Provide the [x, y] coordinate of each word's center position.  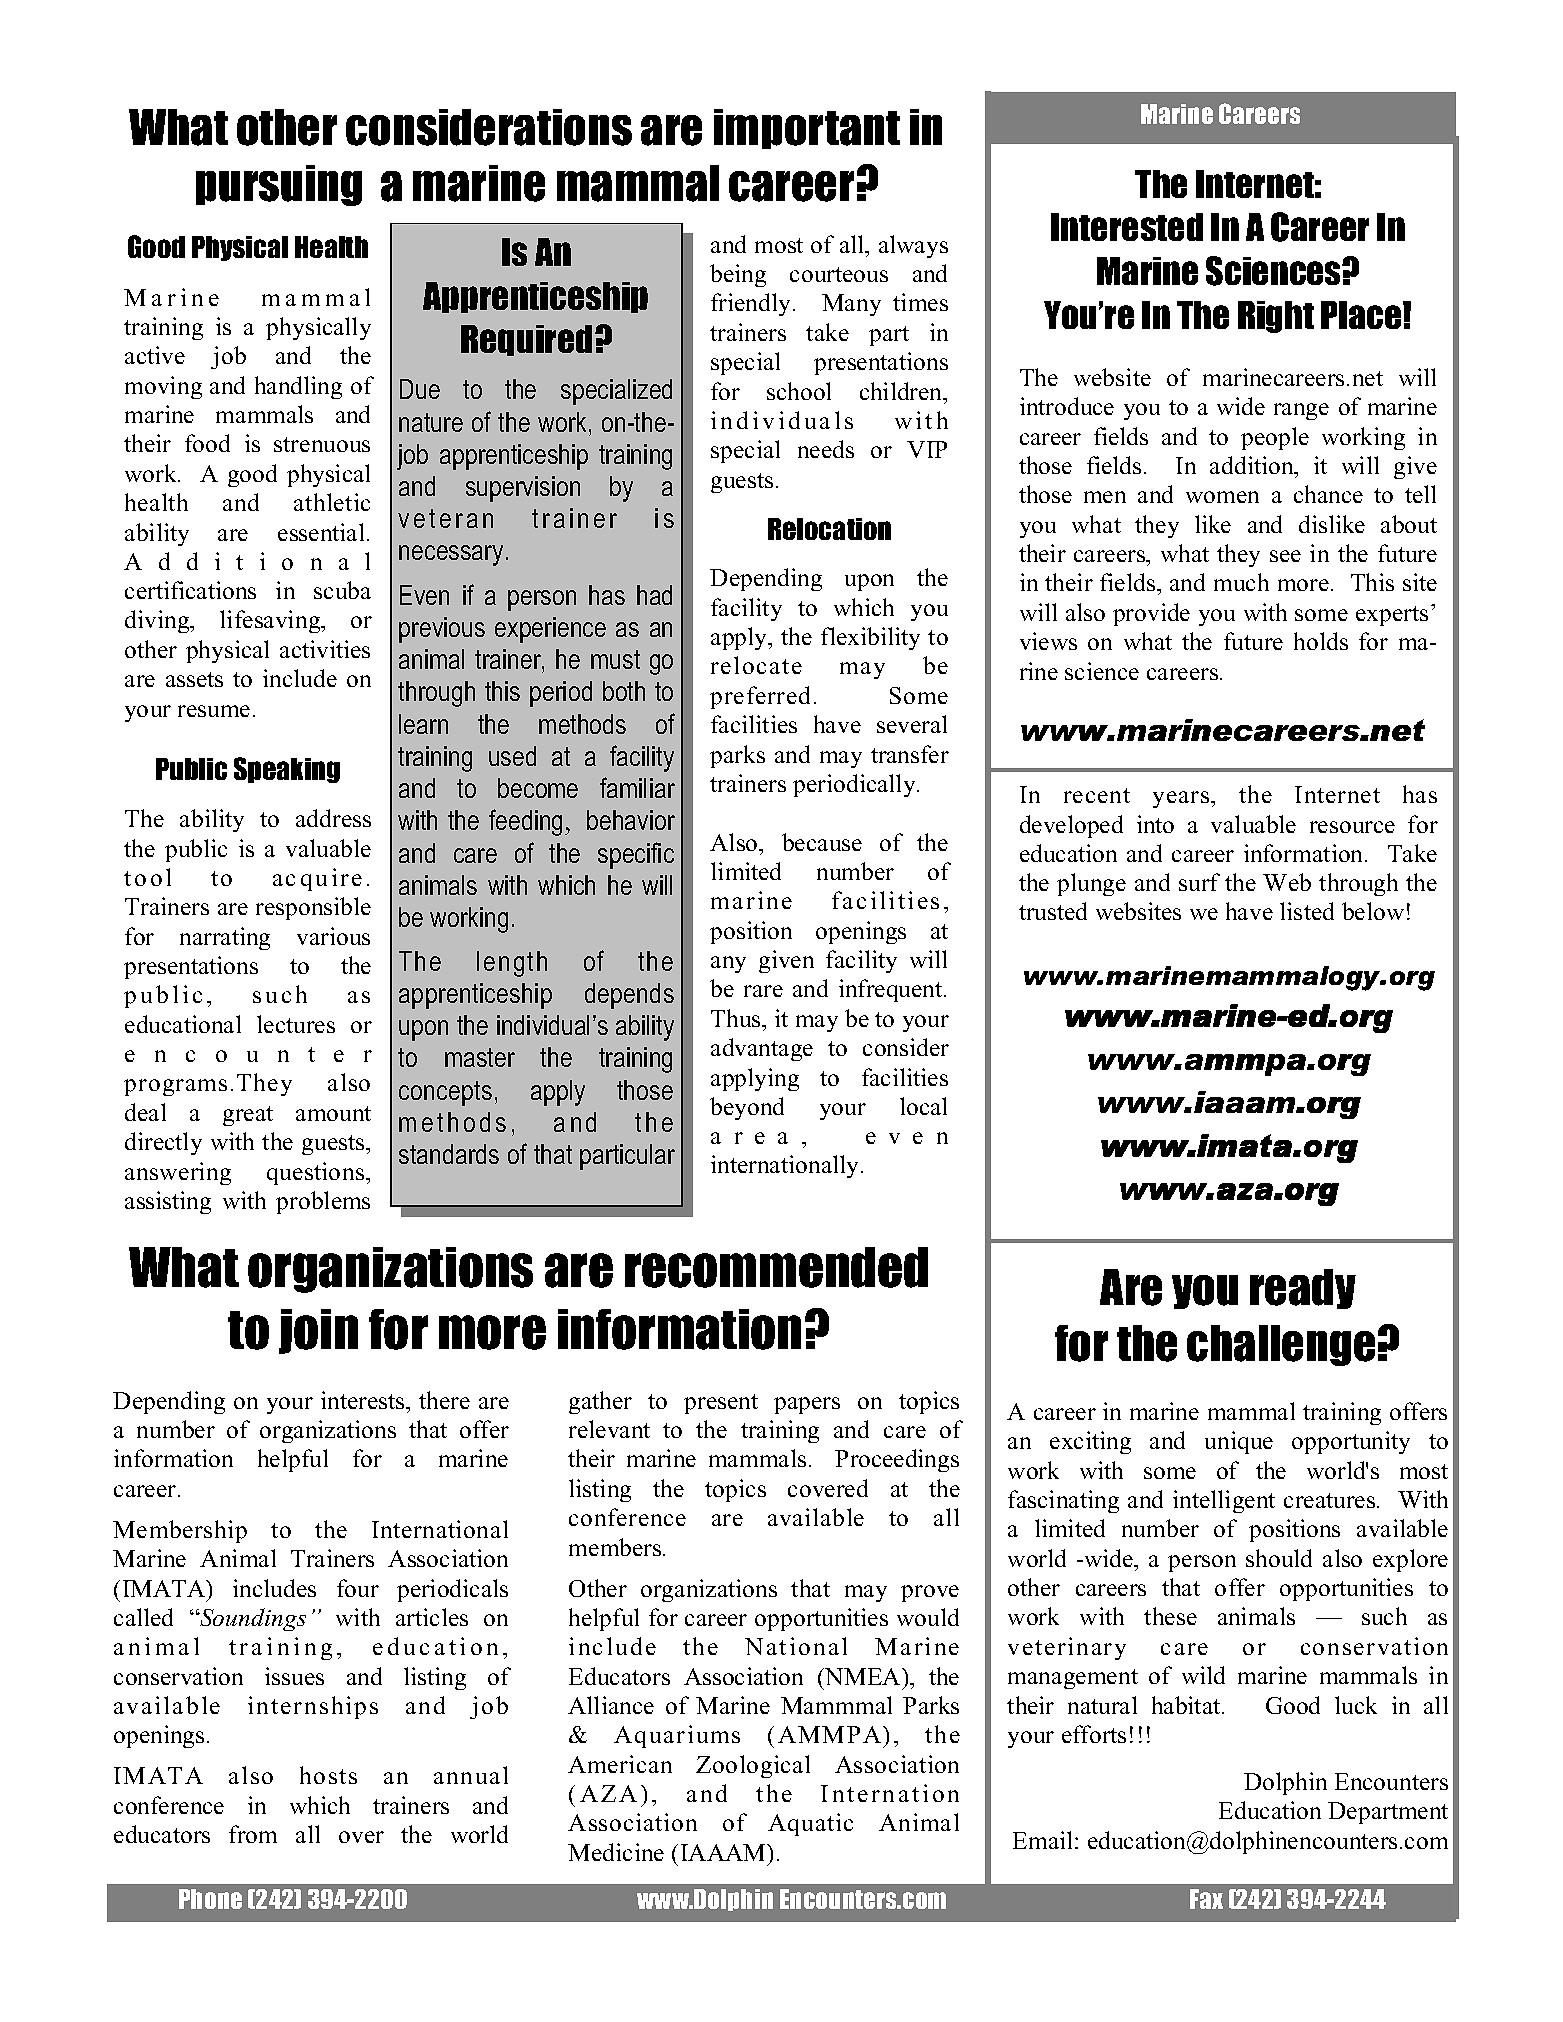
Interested [1127, 227]
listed [1307, 911]
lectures [296, 1024]
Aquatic [810, 1824]
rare [763, 991]
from [253, 1834]
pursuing [279, 185]
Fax [1206, 1899]
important [807, 129]
